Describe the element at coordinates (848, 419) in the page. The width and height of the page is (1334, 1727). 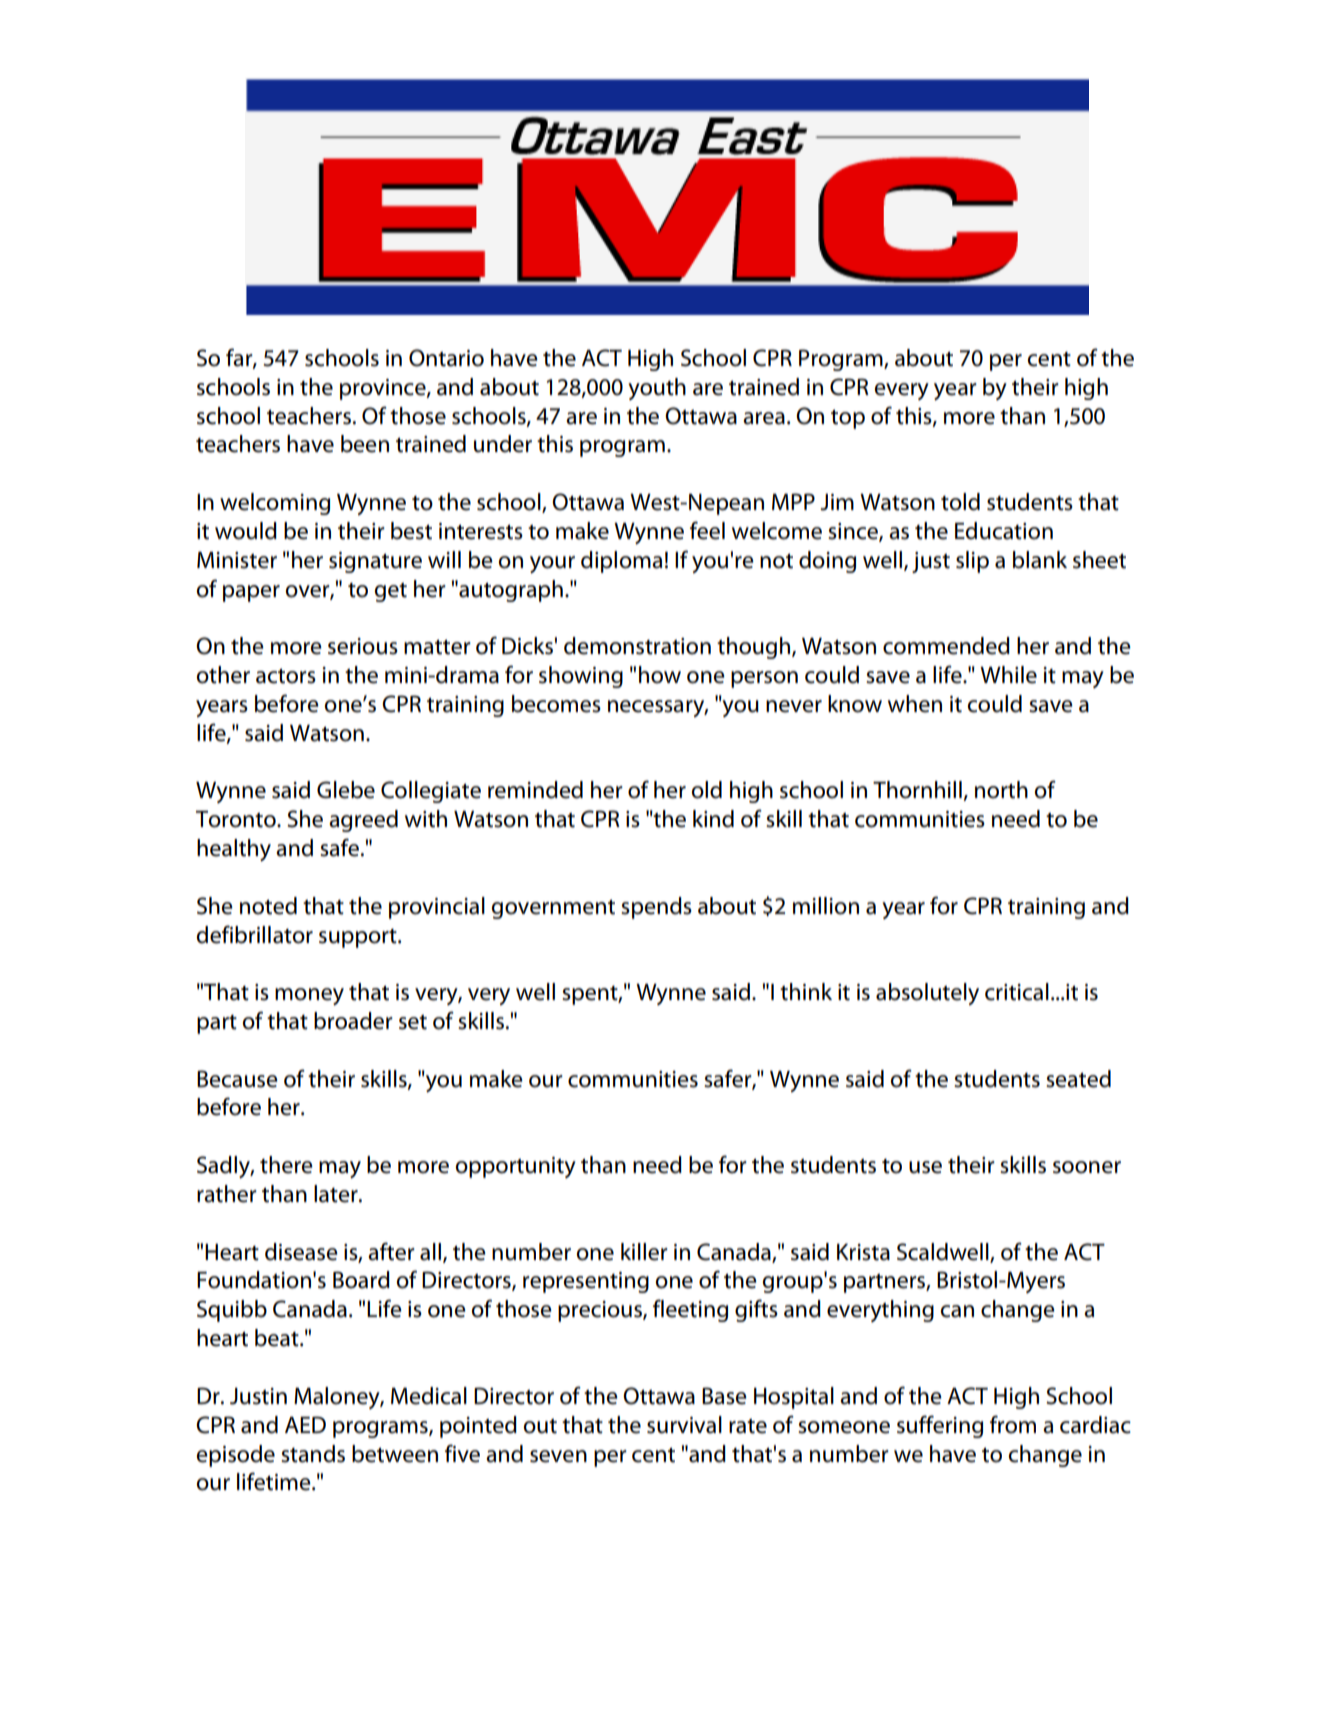
I see `top` at that location.
